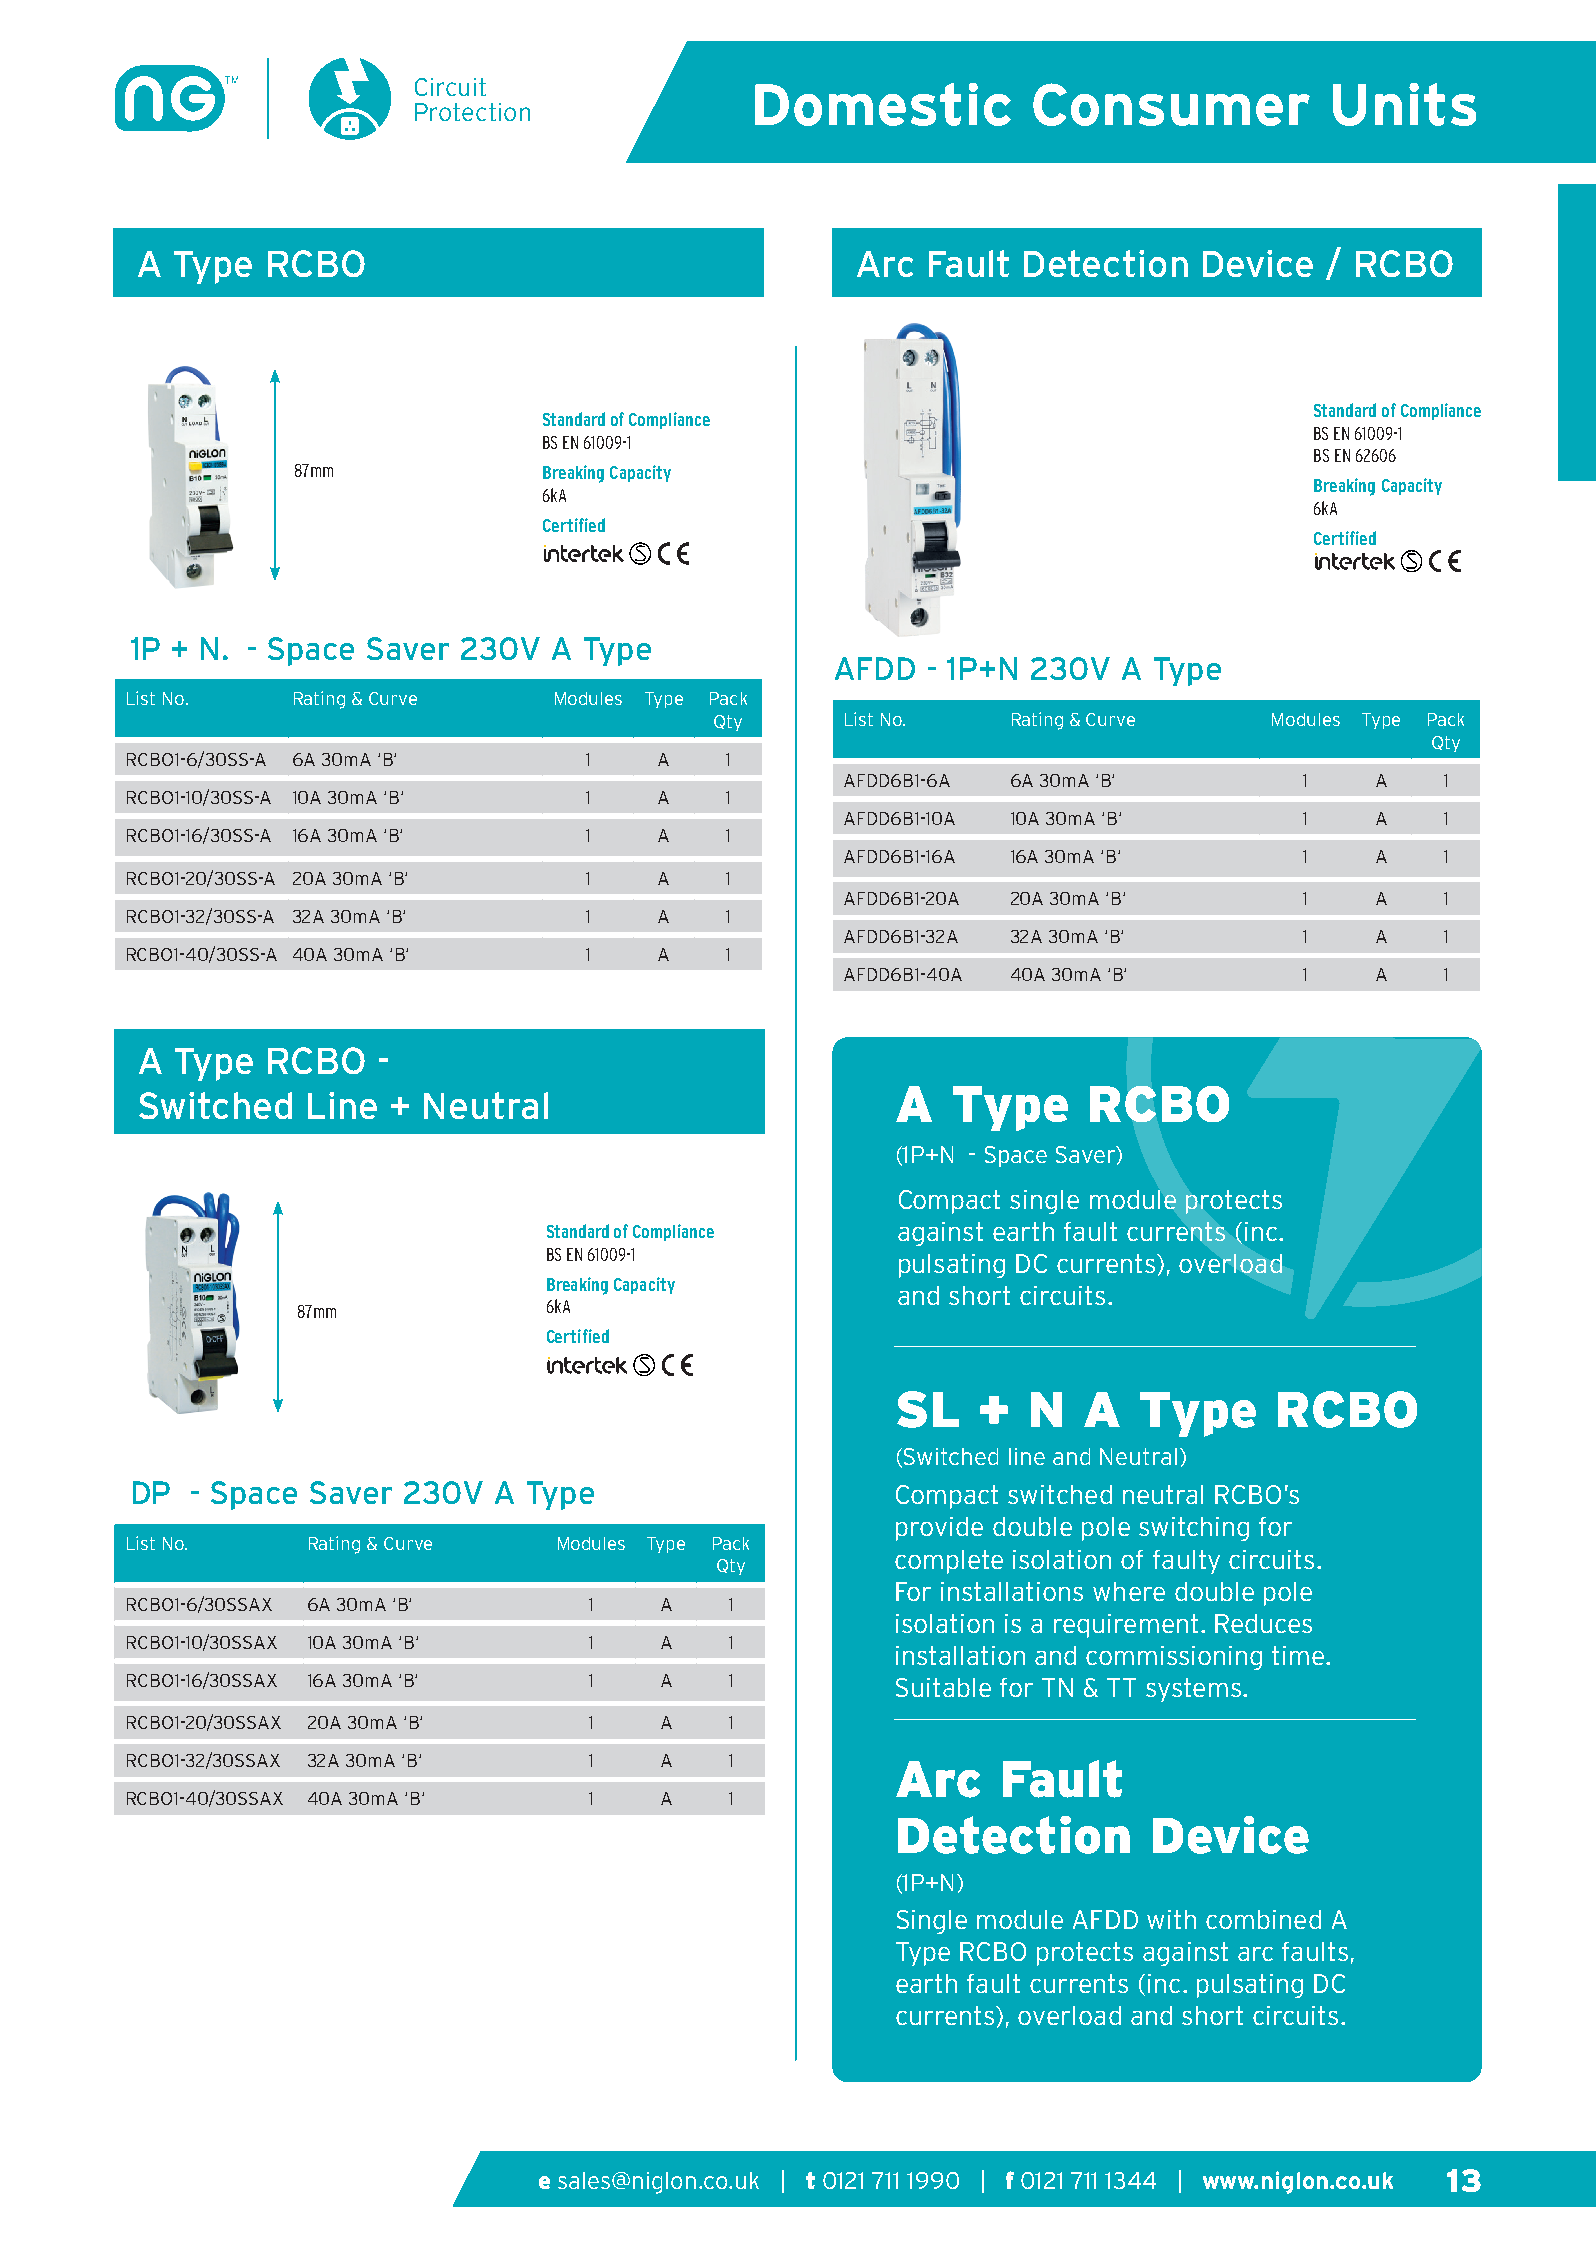 This image has height=2257, width=1596. I want to click on provide, so click(939, 1529).
